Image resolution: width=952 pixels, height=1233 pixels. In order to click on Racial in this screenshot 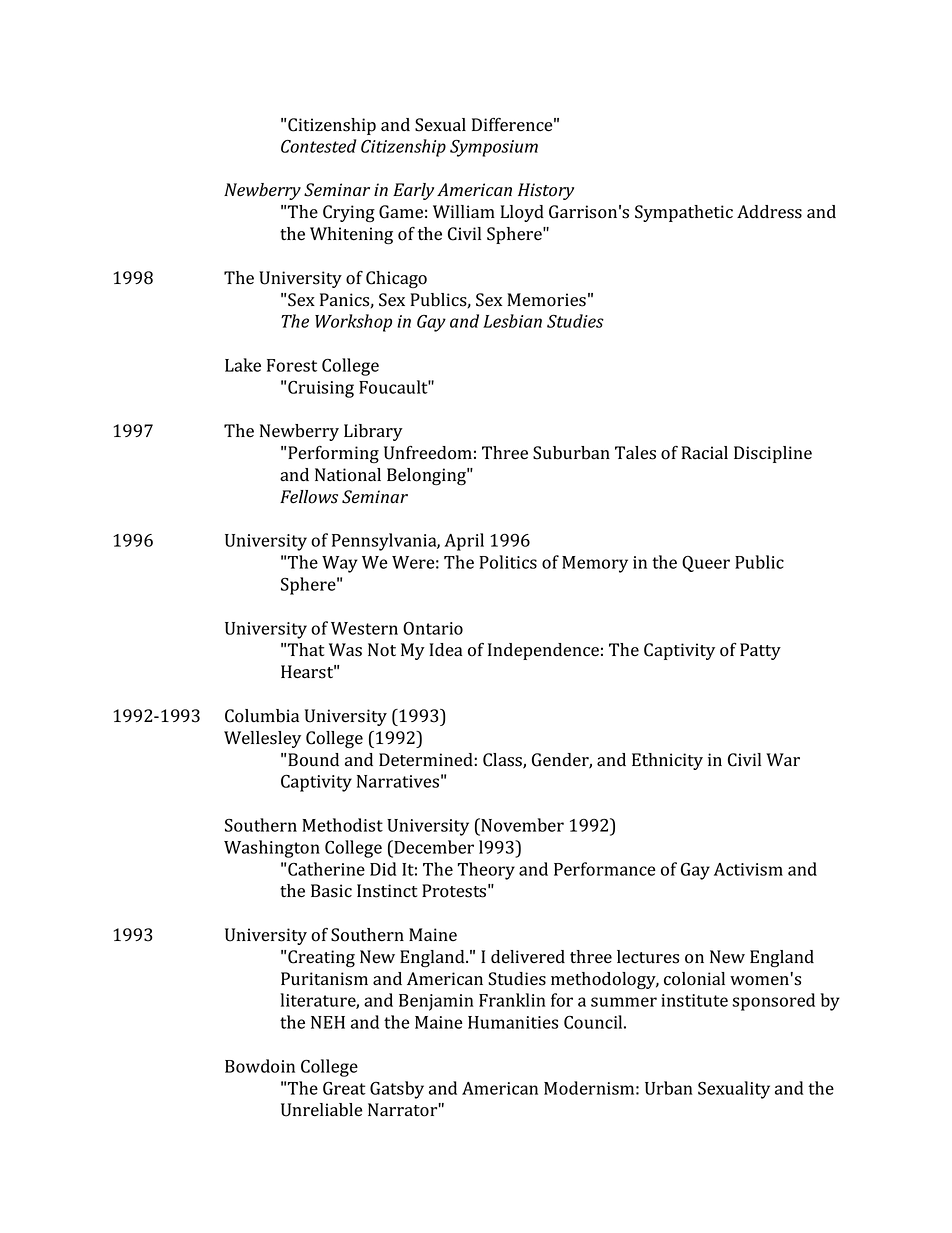, I will do `click(705, 453)`.
